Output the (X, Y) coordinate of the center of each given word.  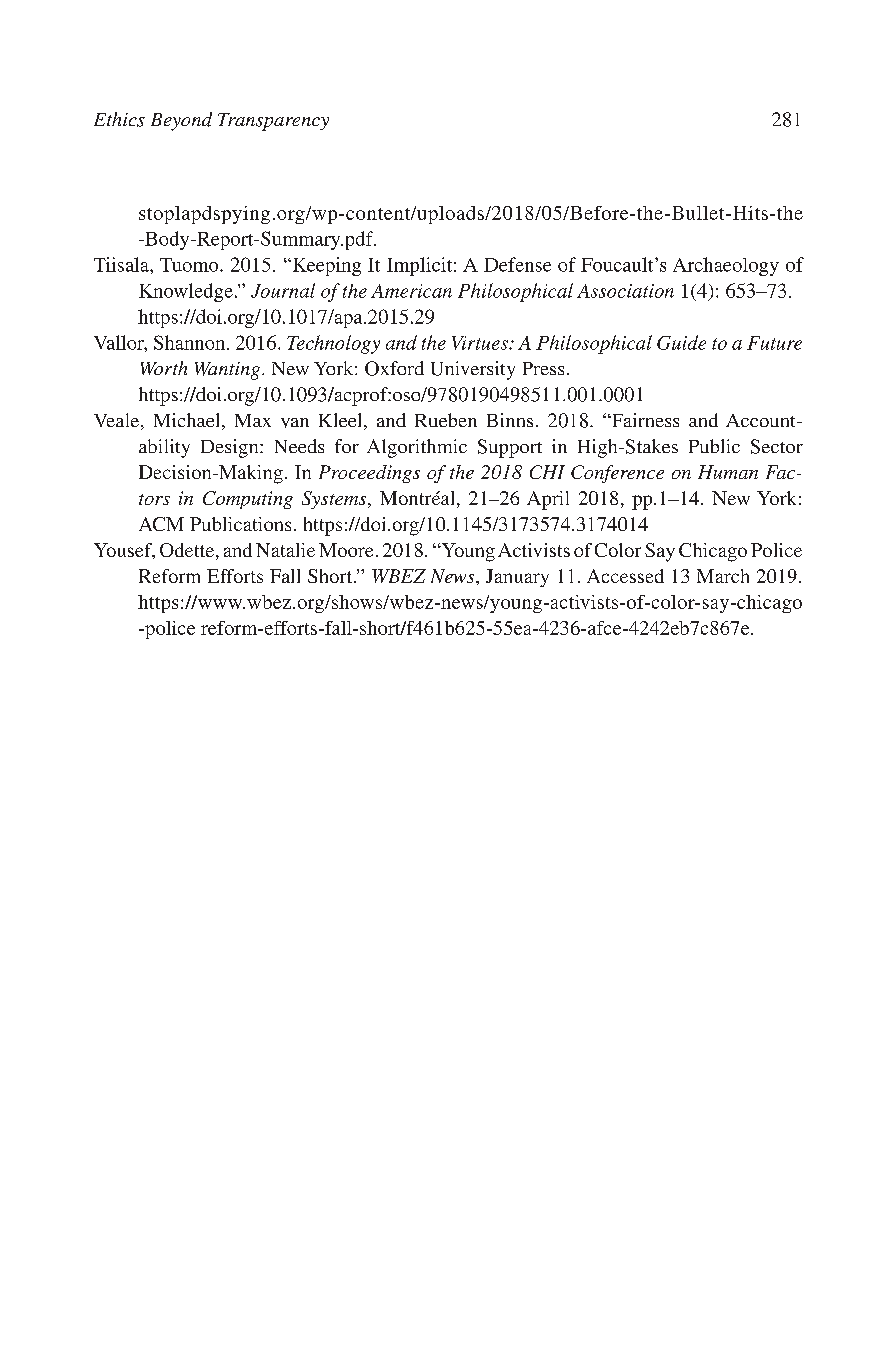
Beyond (181, 121)
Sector (777, 446)
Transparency (273, 122)
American (411, 291)
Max (253, 420)
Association (625, 291)
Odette (188, 551)
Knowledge (186, 292)
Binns (510, 420)
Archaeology (726, 266)
